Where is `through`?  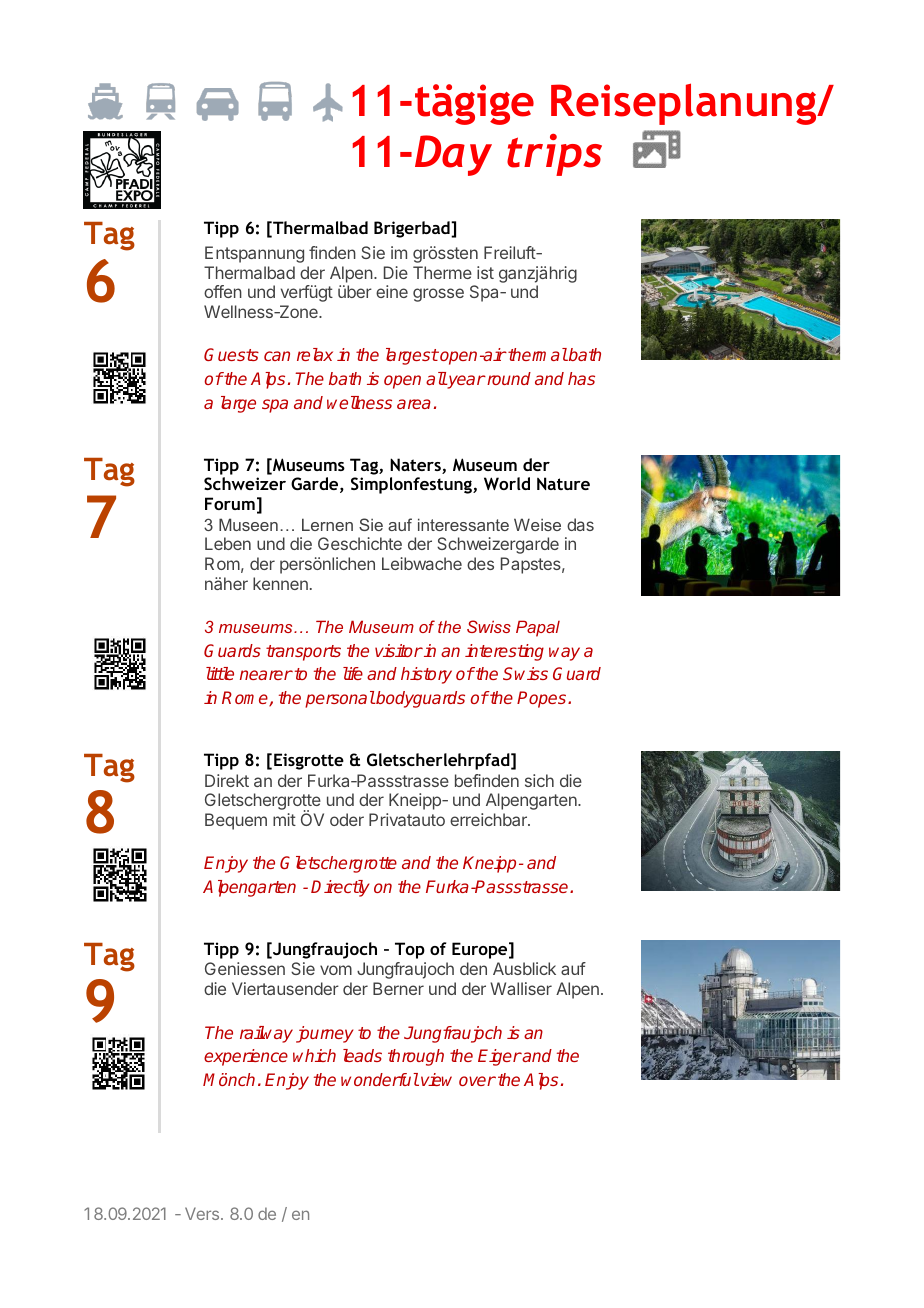
through is located at coordinates (416, 1057).
